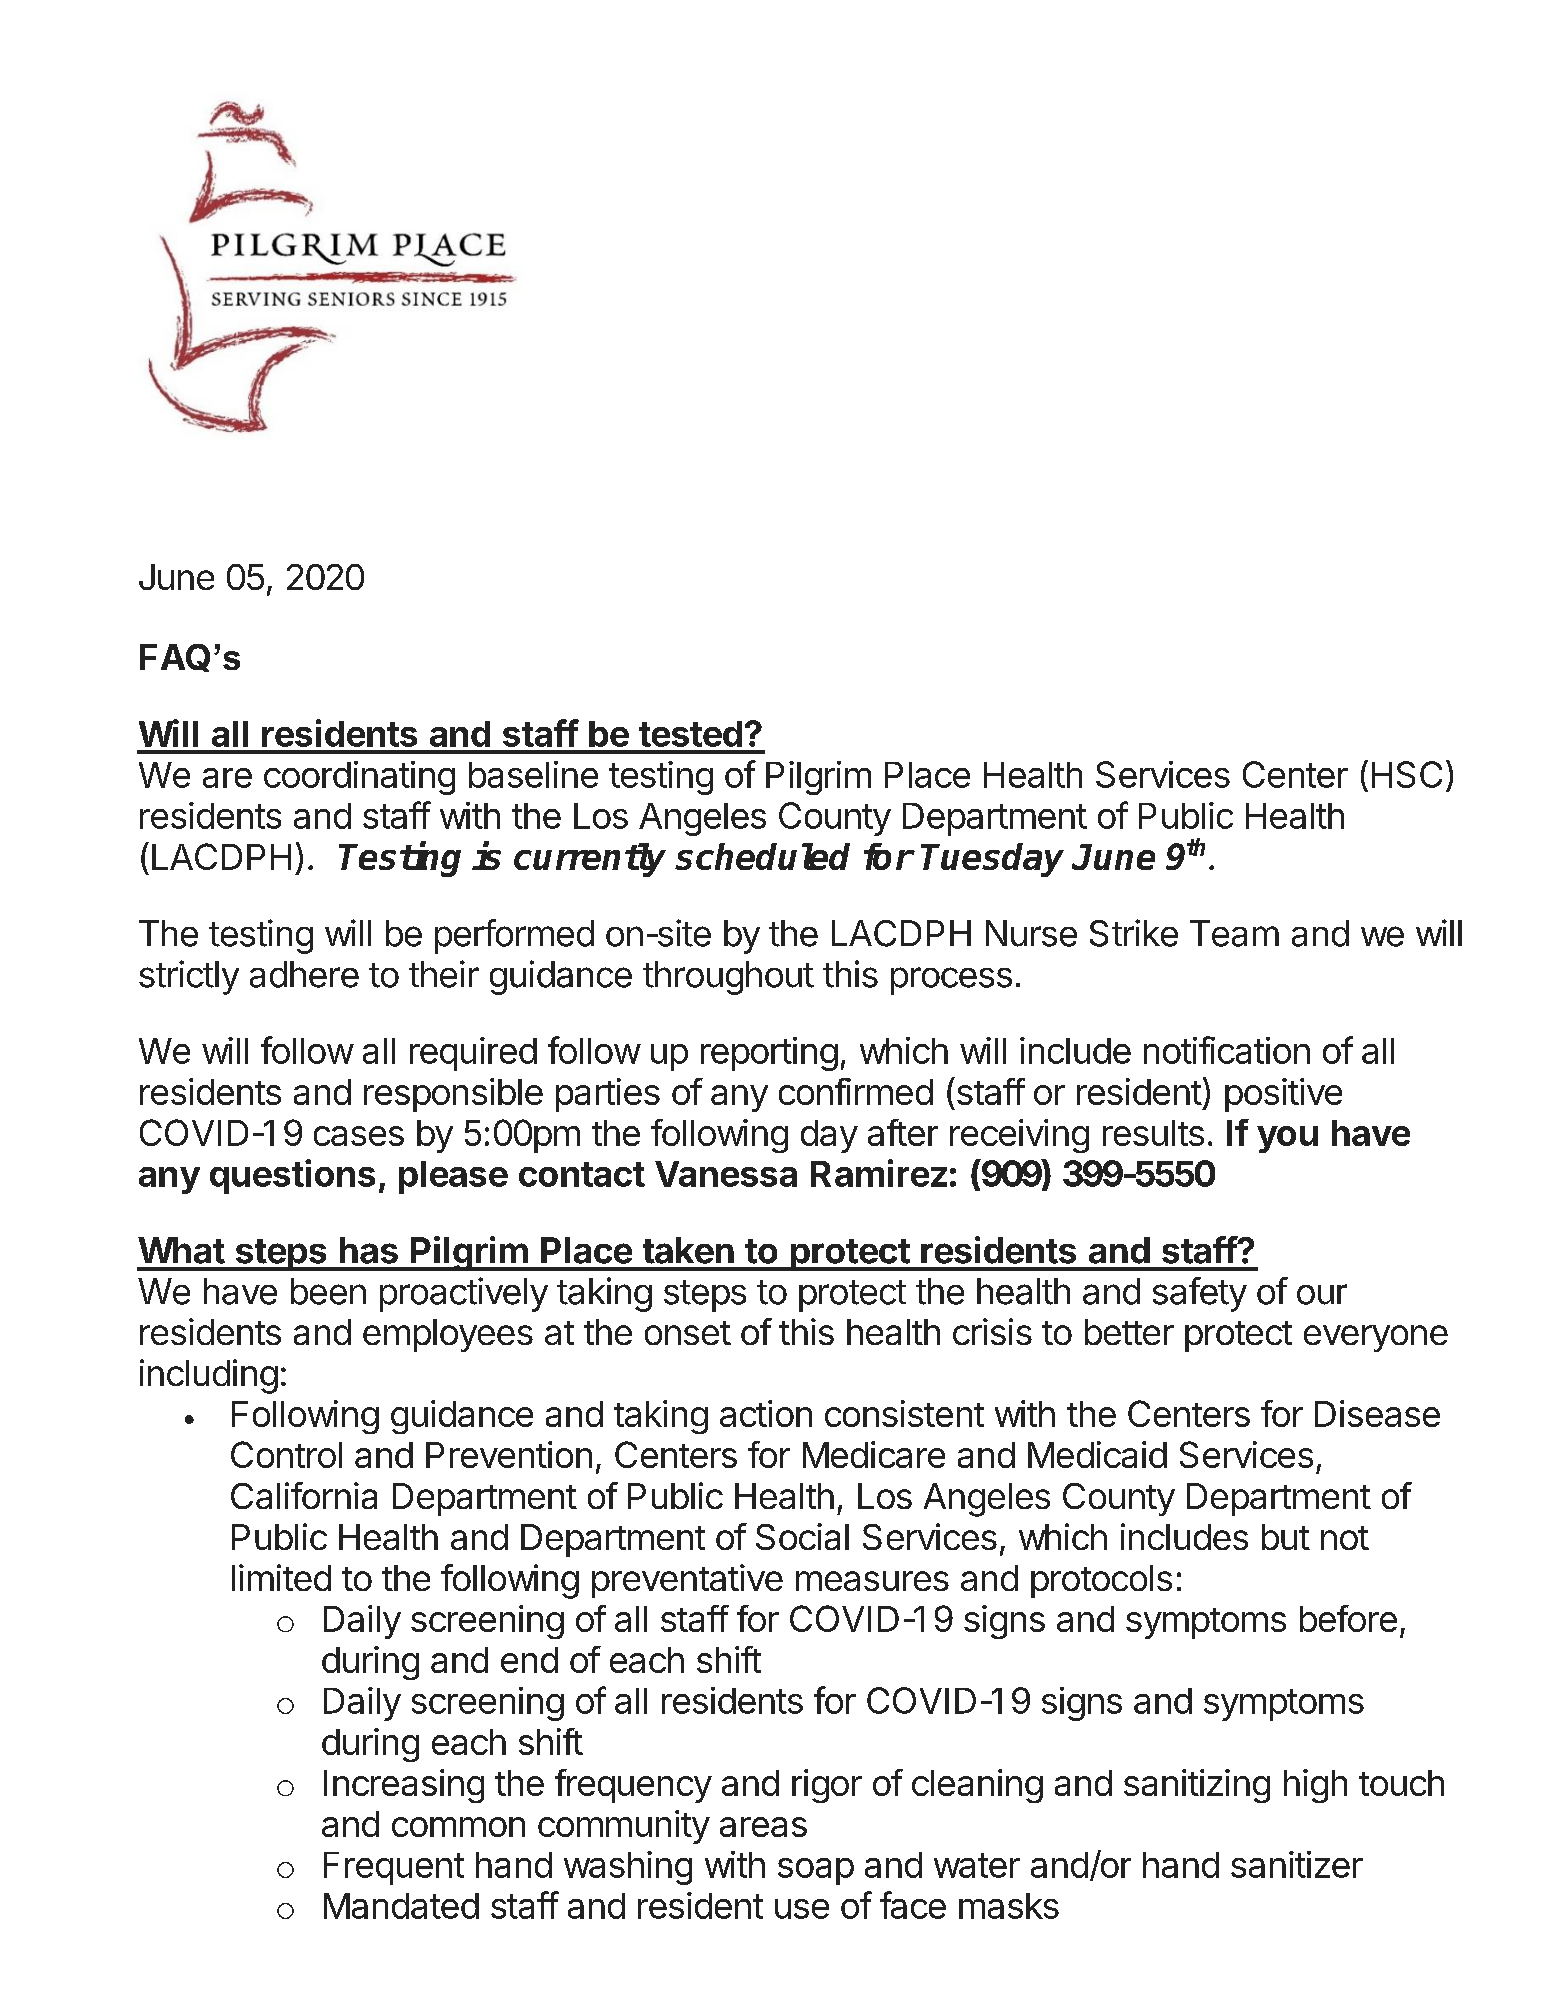 The width and height of the page is (1557, 2015). What do you see at coordinates (688, 1250) in the page?
I see `taken` at bounding box center [688, 1250].
